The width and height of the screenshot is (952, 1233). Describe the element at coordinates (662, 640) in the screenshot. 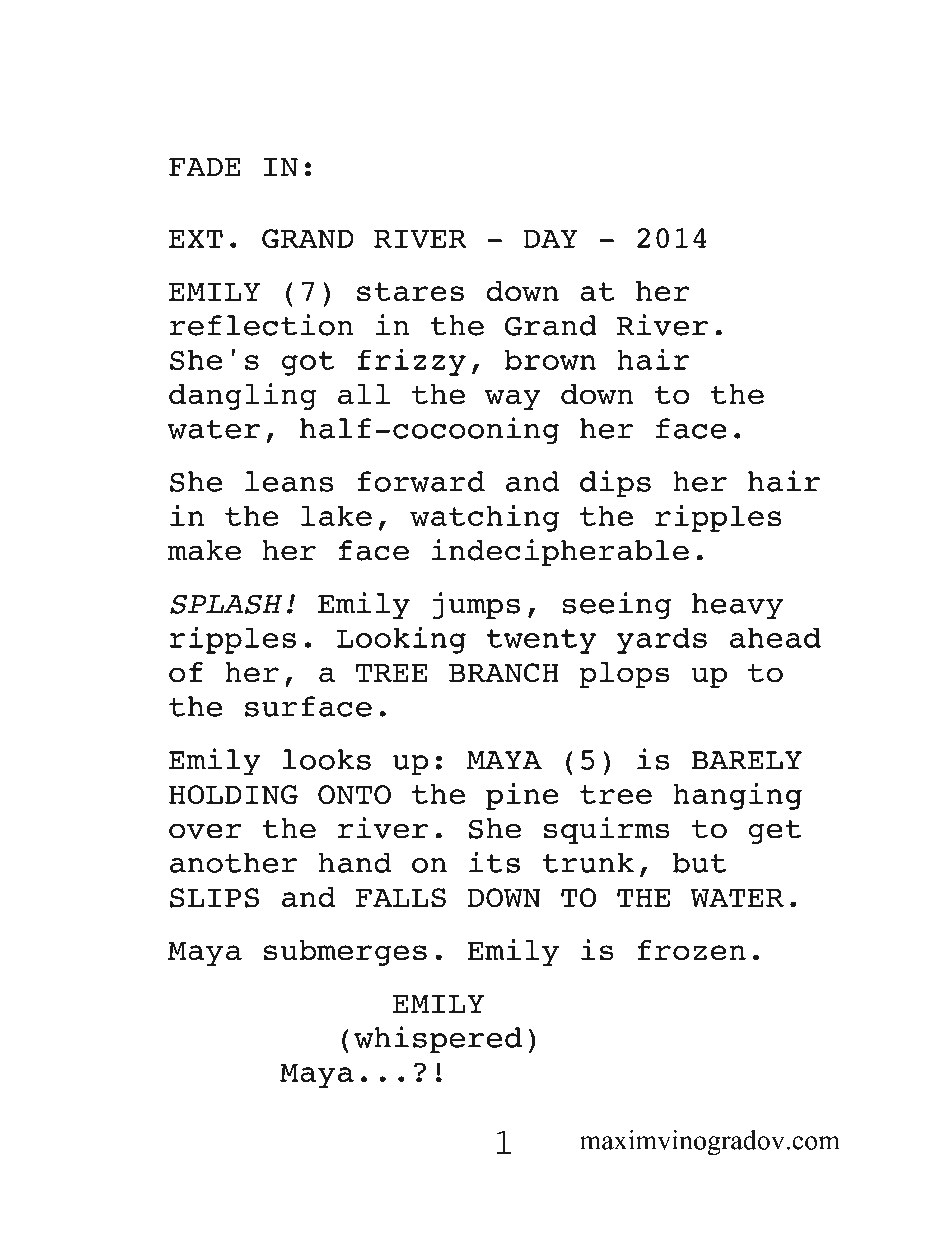

I see `yards` at that location.
